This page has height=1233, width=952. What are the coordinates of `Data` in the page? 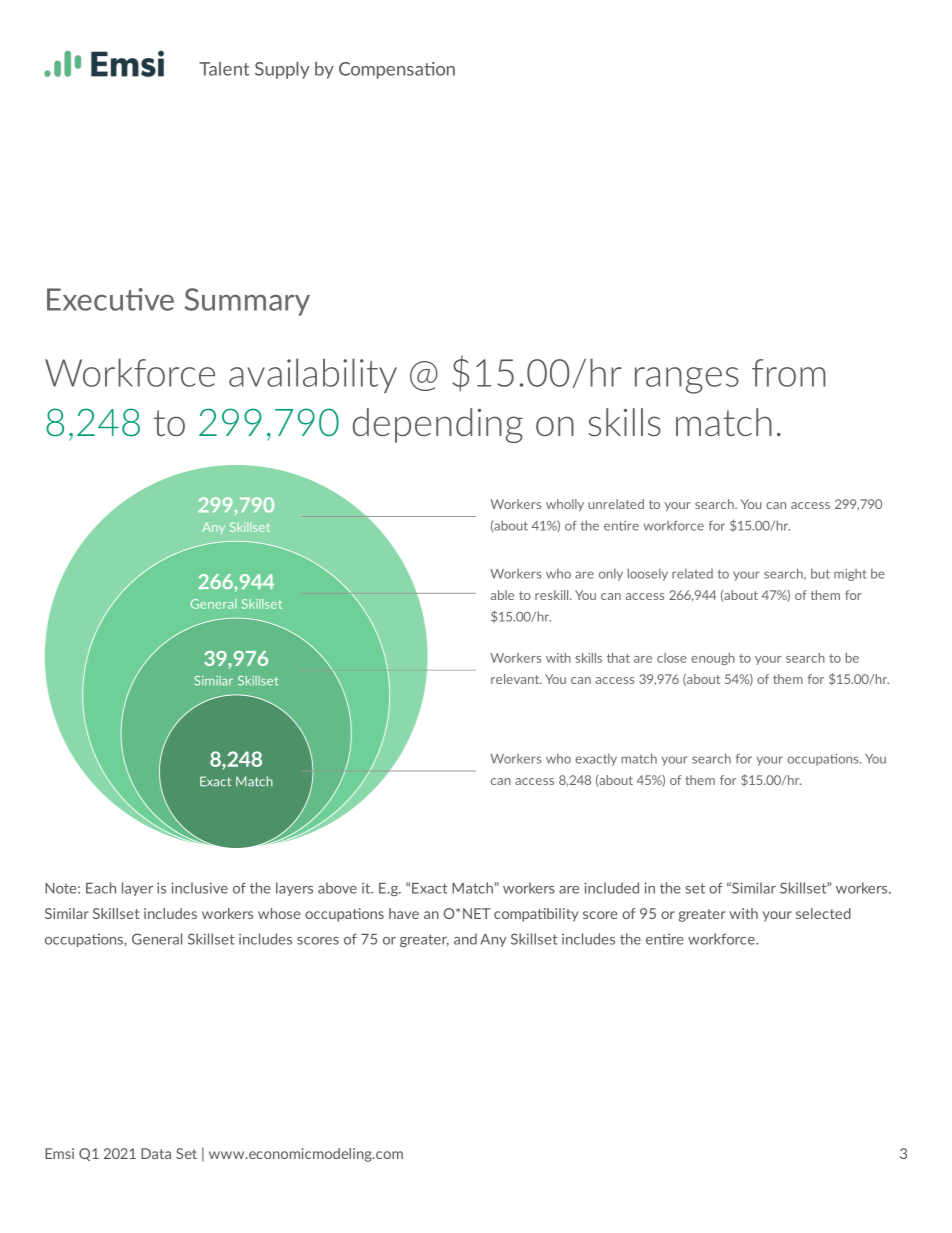 It's located at (156, 1153).
